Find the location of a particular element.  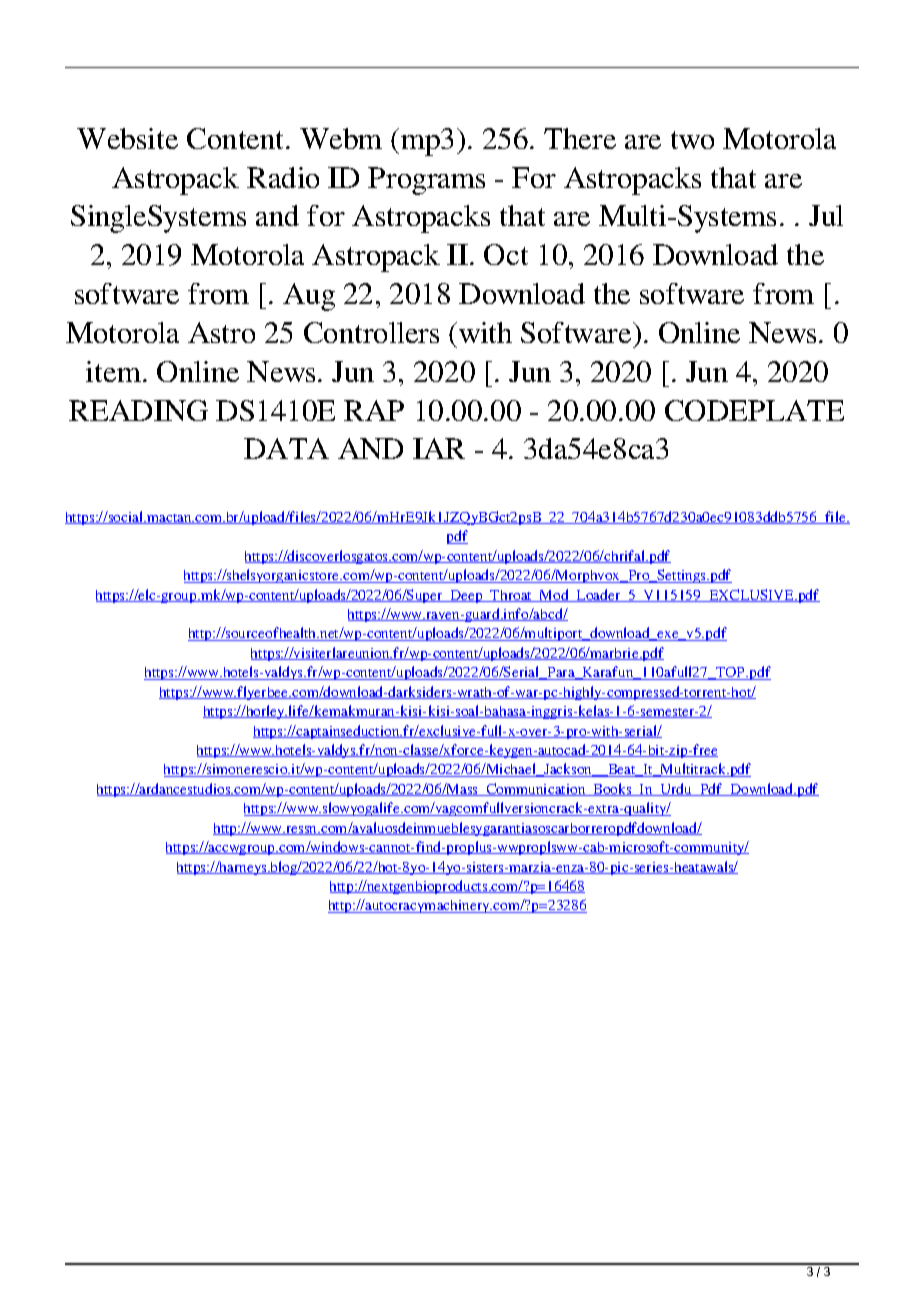

Controllers is located at coordinates (371, 332).
